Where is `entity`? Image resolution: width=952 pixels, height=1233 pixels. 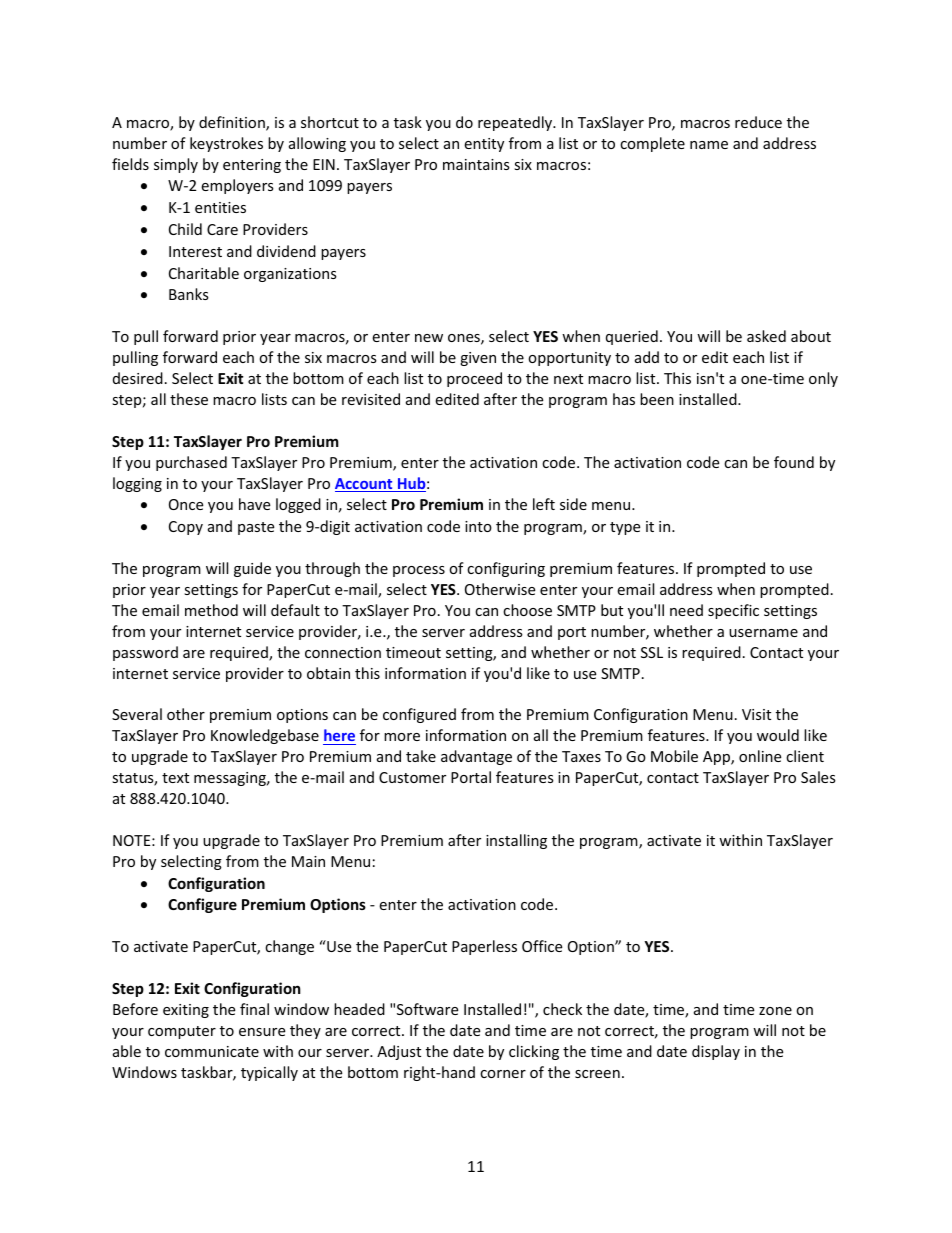 entity is located at coordinates (484, 145).
